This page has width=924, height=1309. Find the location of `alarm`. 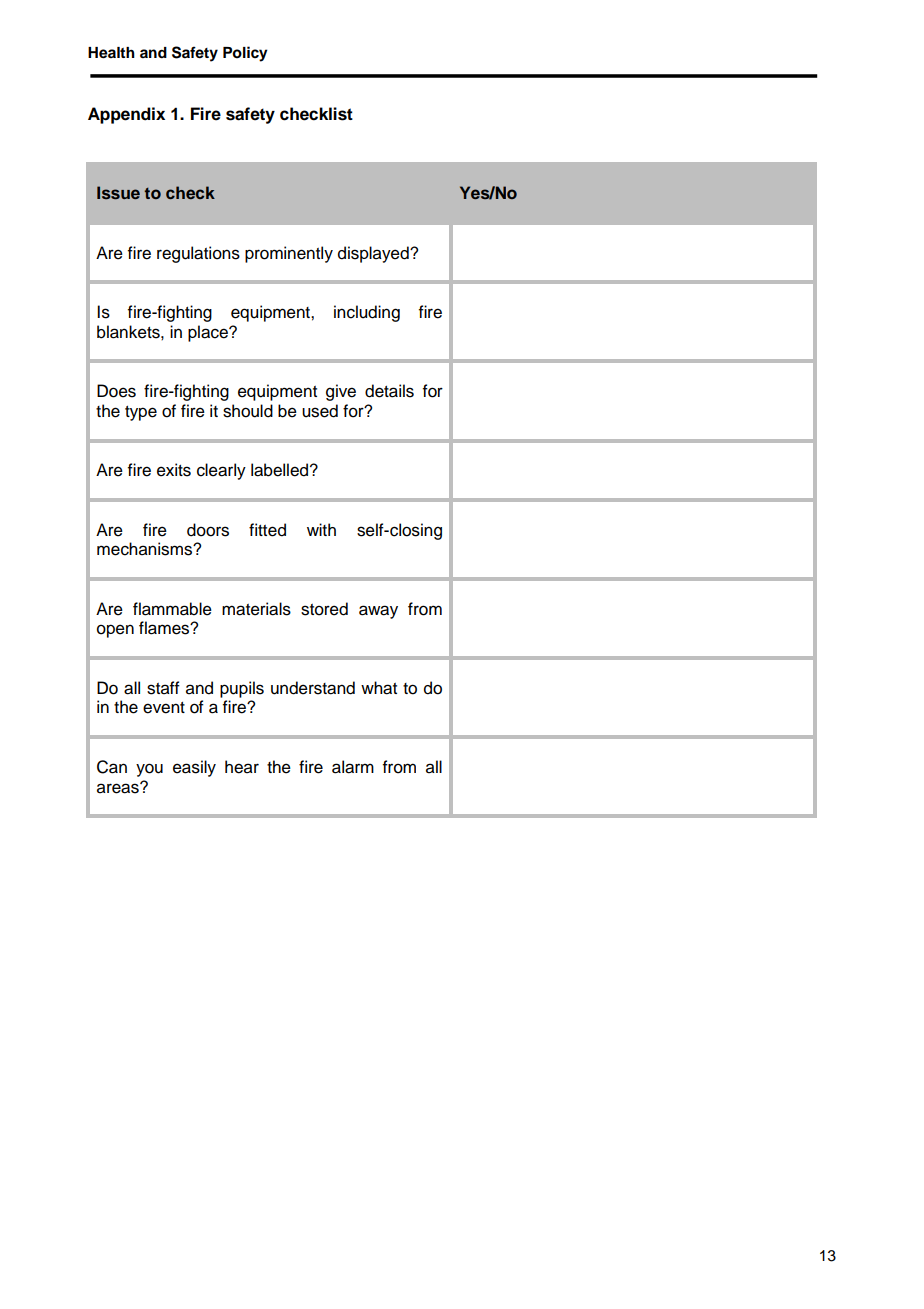

alarm is located at coordinates (353, 767).
